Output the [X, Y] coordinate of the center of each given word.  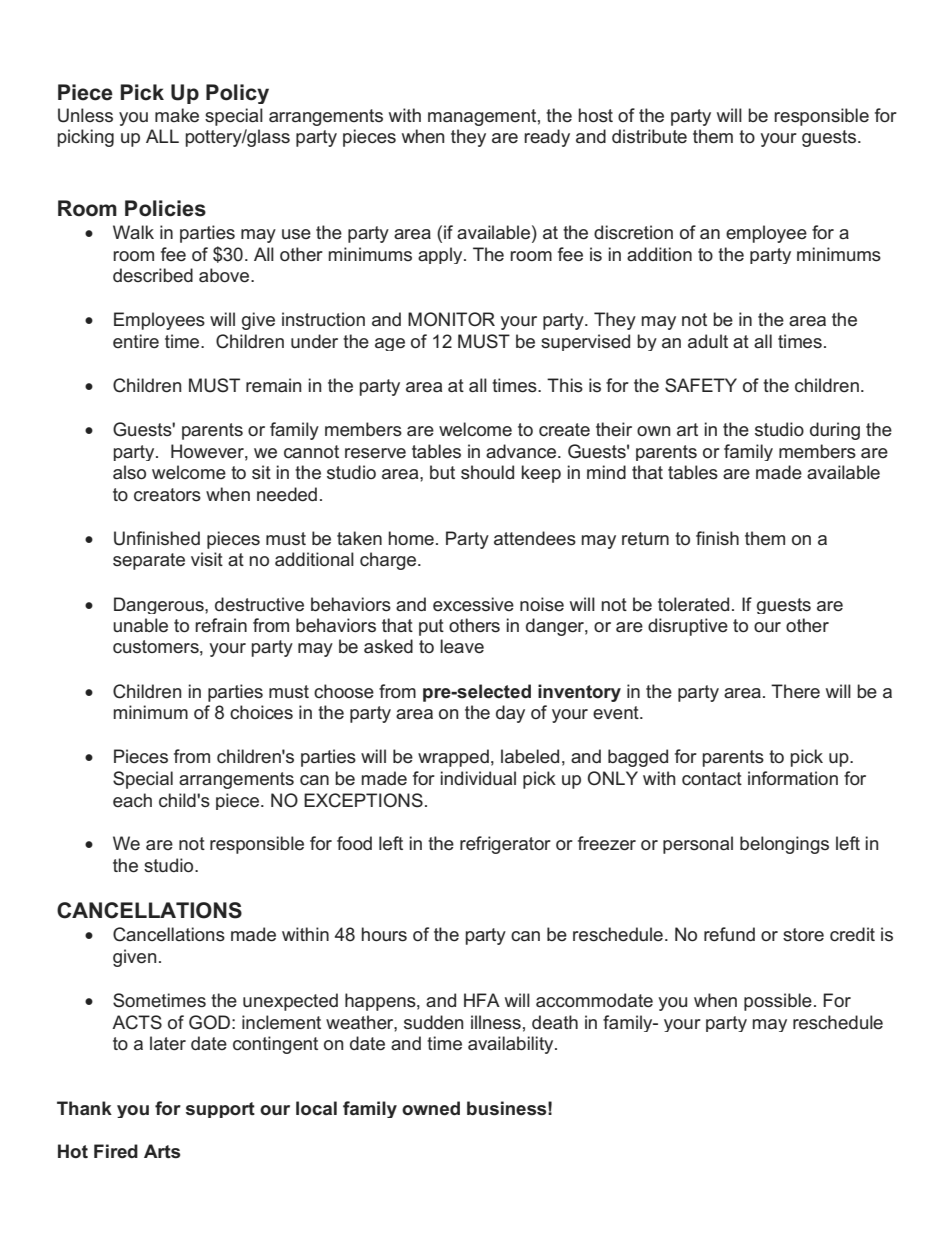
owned [431, 1108]
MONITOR [451, 319]
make [177, 115]
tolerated [693, 604]
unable [140, 625]
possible [778, 1002]
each [132, 800]
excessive [473, 604]
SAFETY [701, 385]
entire [136, 341]
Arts [162, 1151]
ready [547, 138]
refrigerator [505, 845]
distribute [649, 136]
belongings [784, 845]
